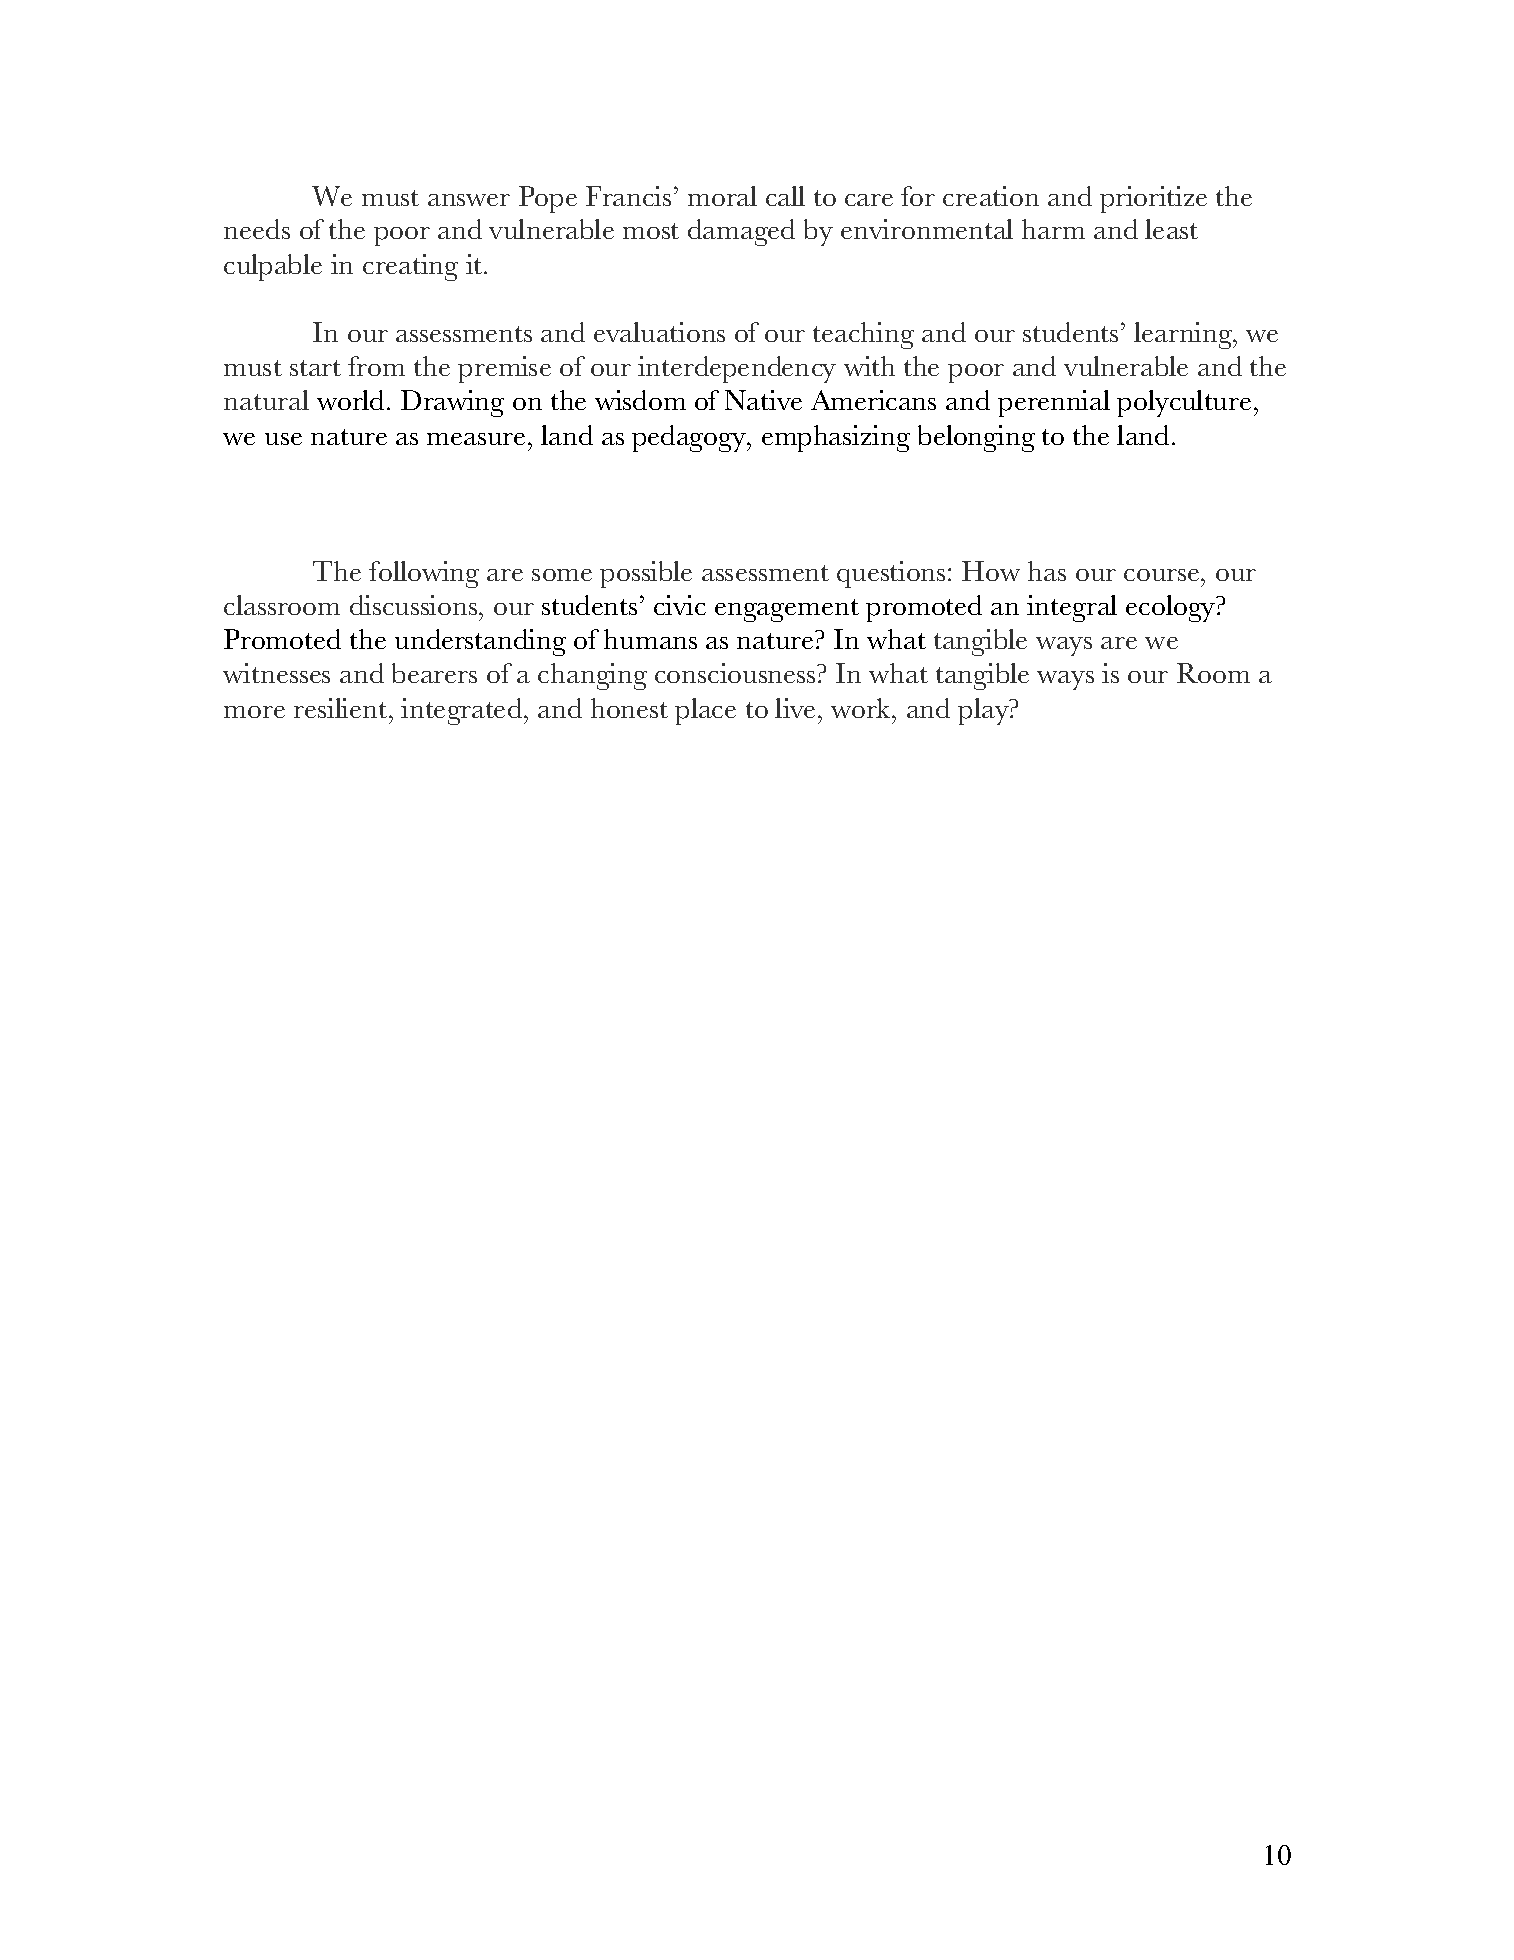 The height and width of the document is (1960, 1514). I want to click on possible, so click(646, 574).
